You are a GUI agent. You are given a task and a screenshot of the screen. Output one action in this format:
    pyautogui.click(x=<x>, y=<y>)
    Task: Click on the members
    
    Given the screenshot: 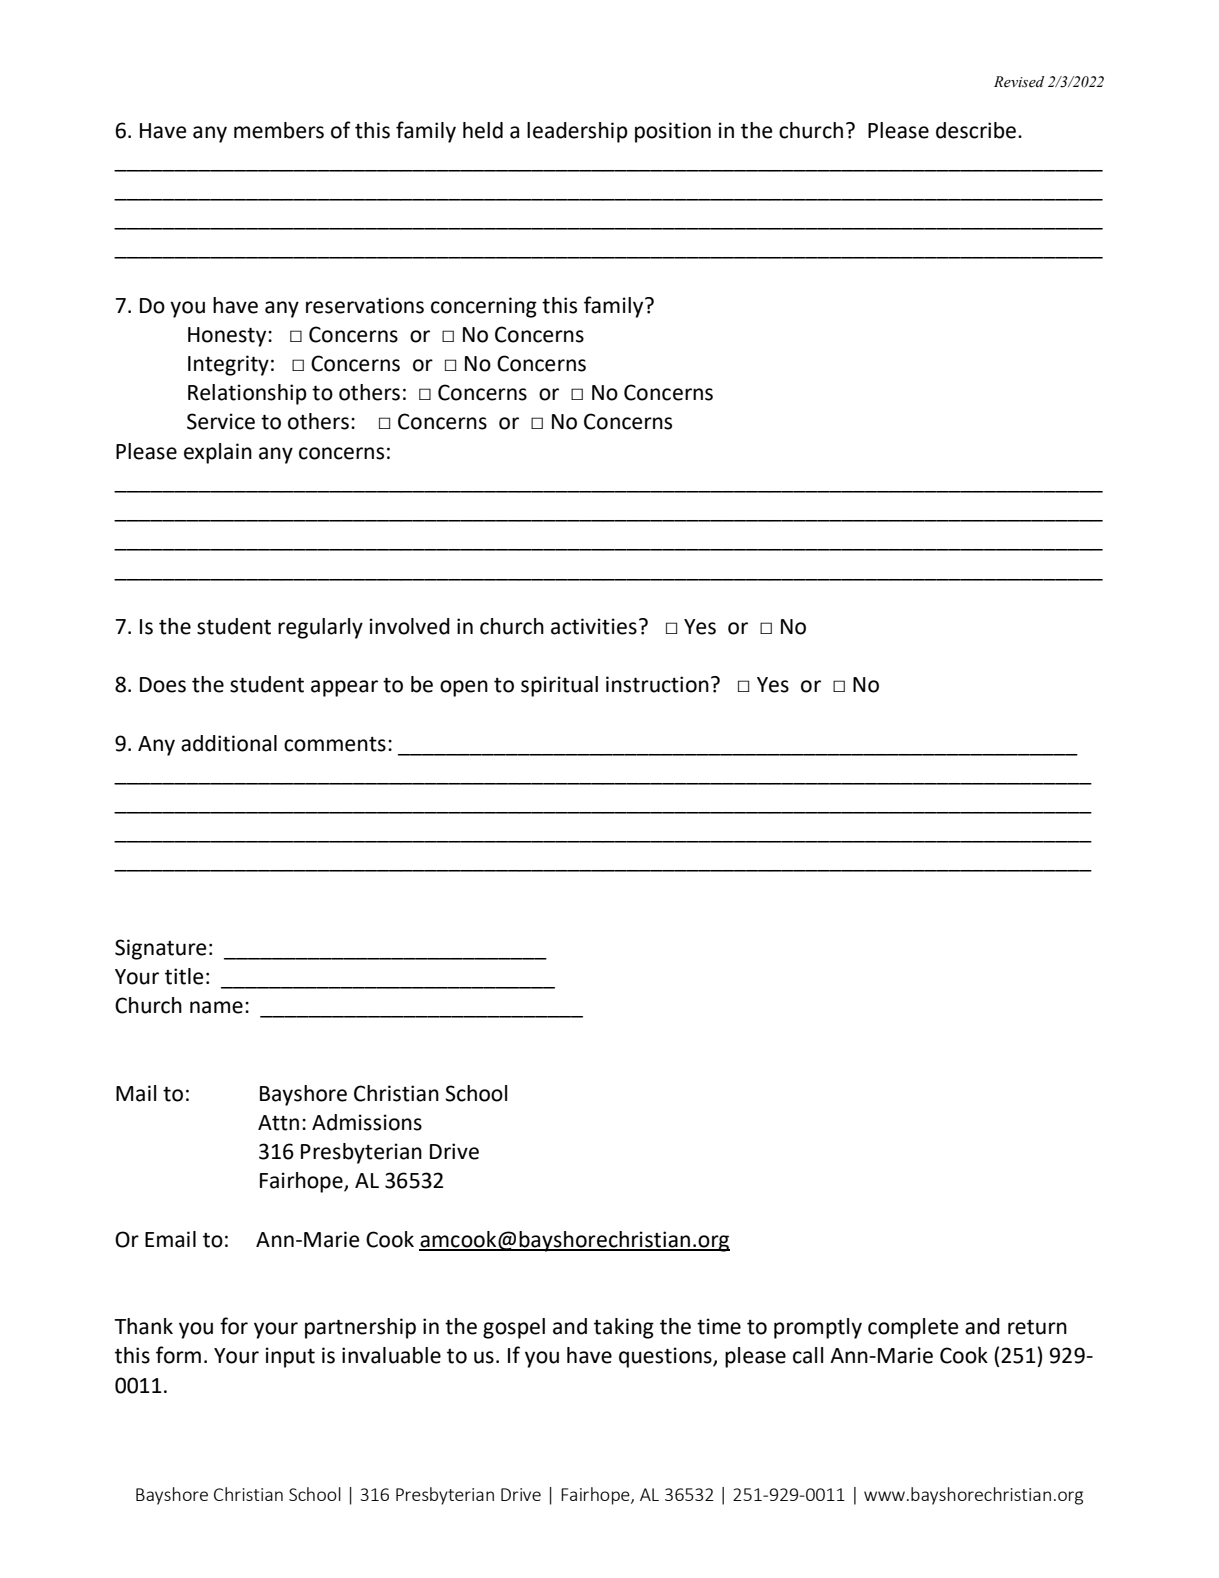 What is the action you would take?
    pyautogui.click(x=279, y=130)
